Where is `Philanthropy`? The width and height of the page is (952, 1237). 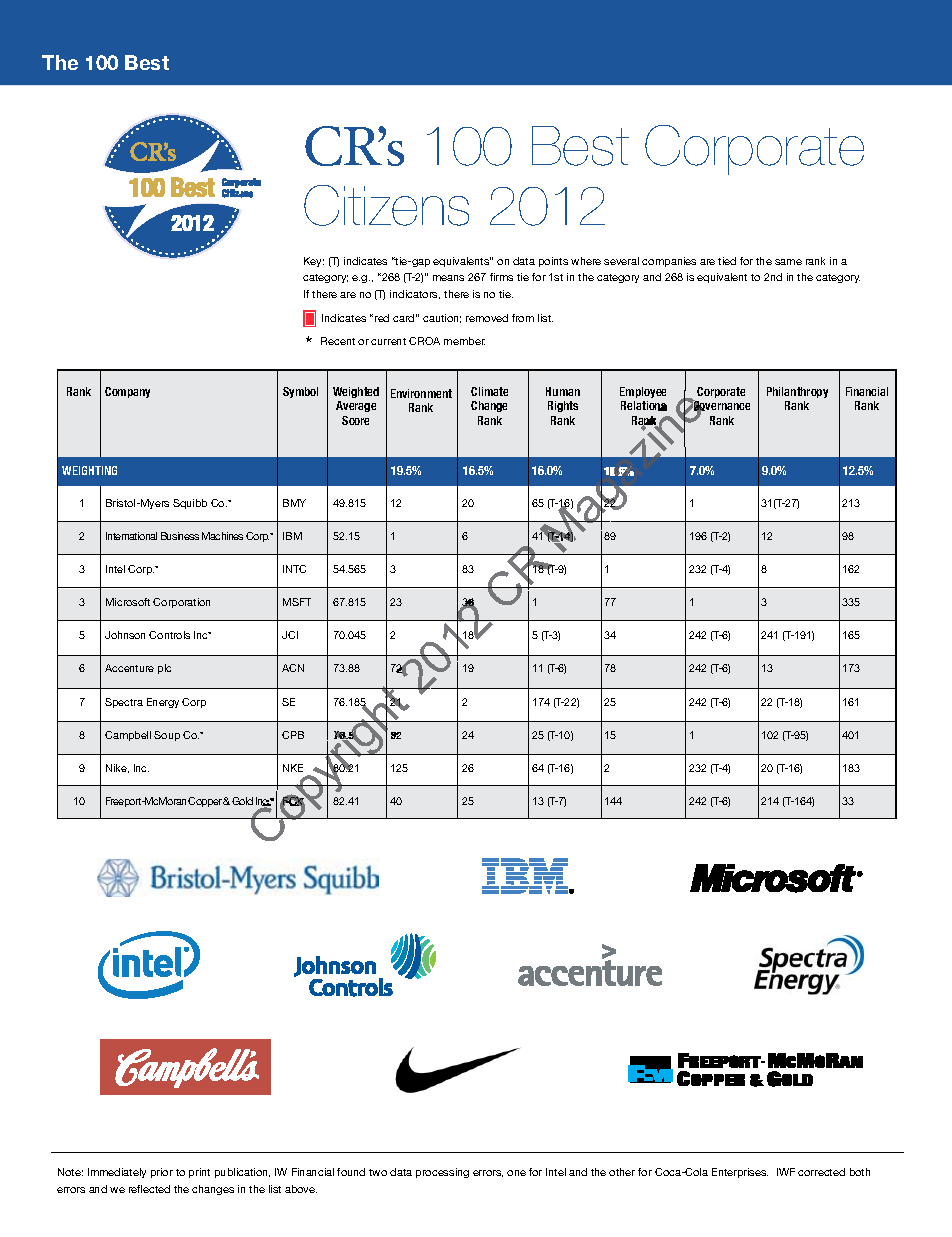
Philanthropy is located at coordinates (797, 392).
